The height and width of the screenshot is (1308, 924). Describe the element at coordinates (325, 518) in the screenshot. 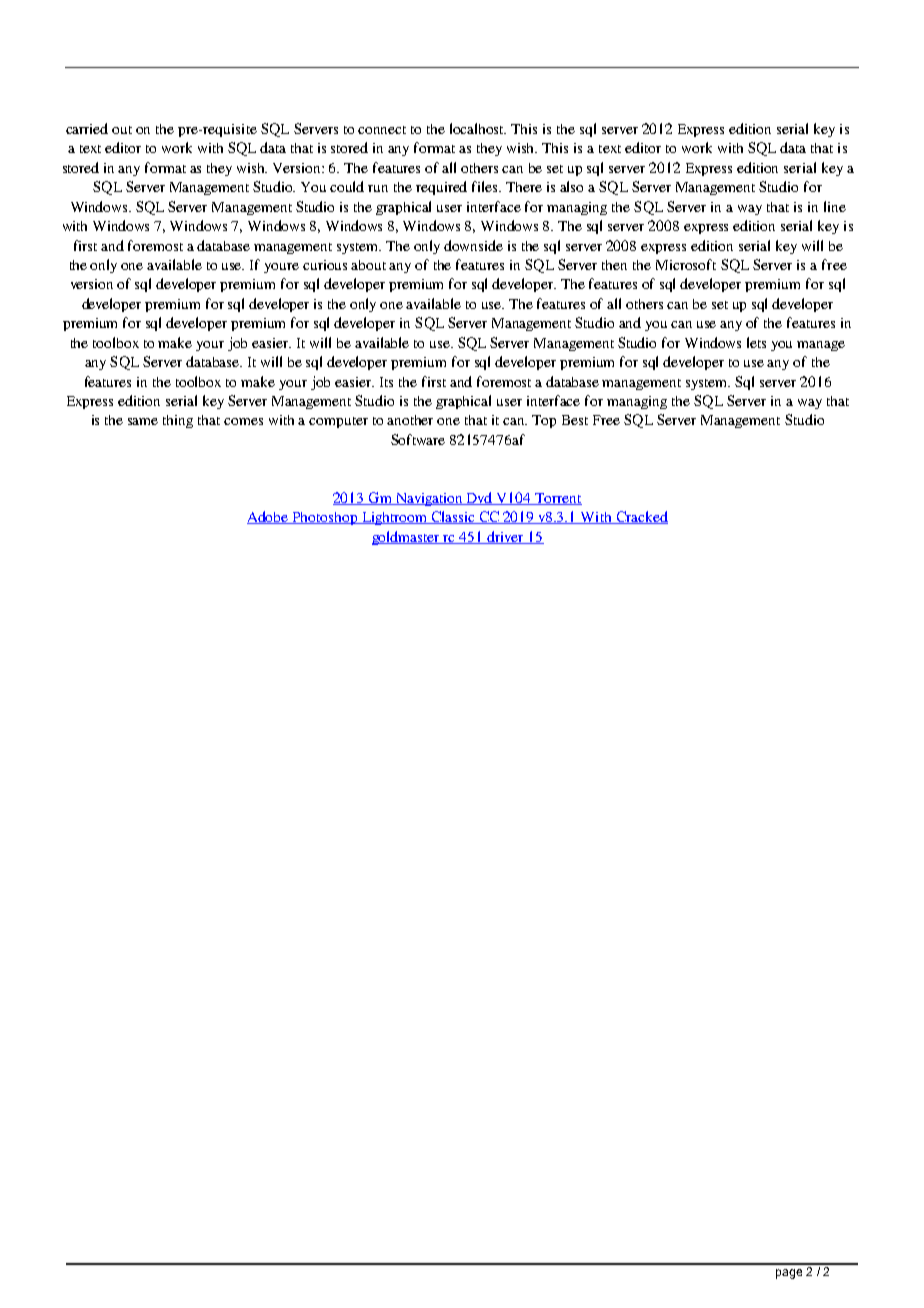

I see `Photoshop` at that location.
